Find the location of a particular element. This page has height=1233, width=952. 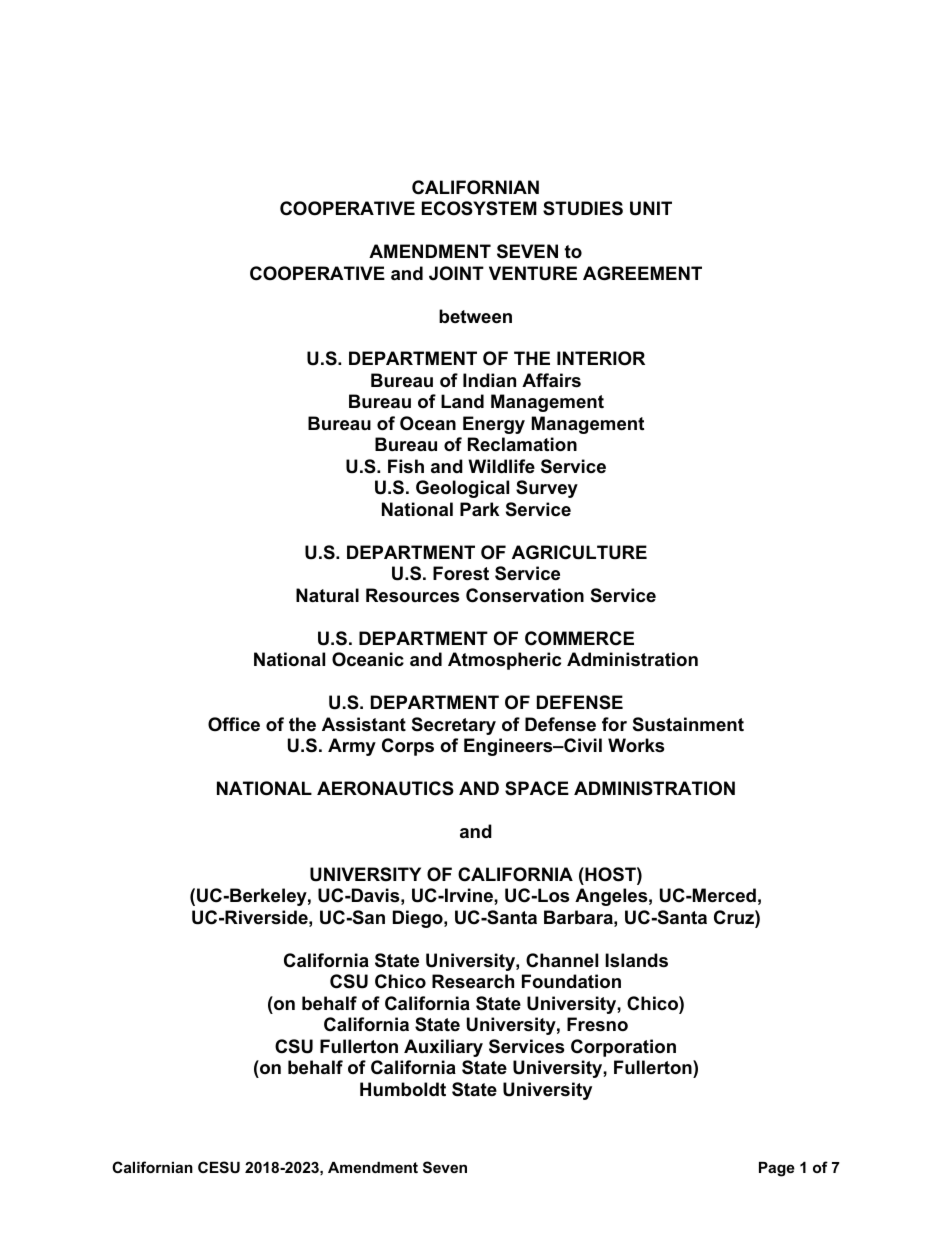

AERONAUTICS is located at coordinates (385, 788).
